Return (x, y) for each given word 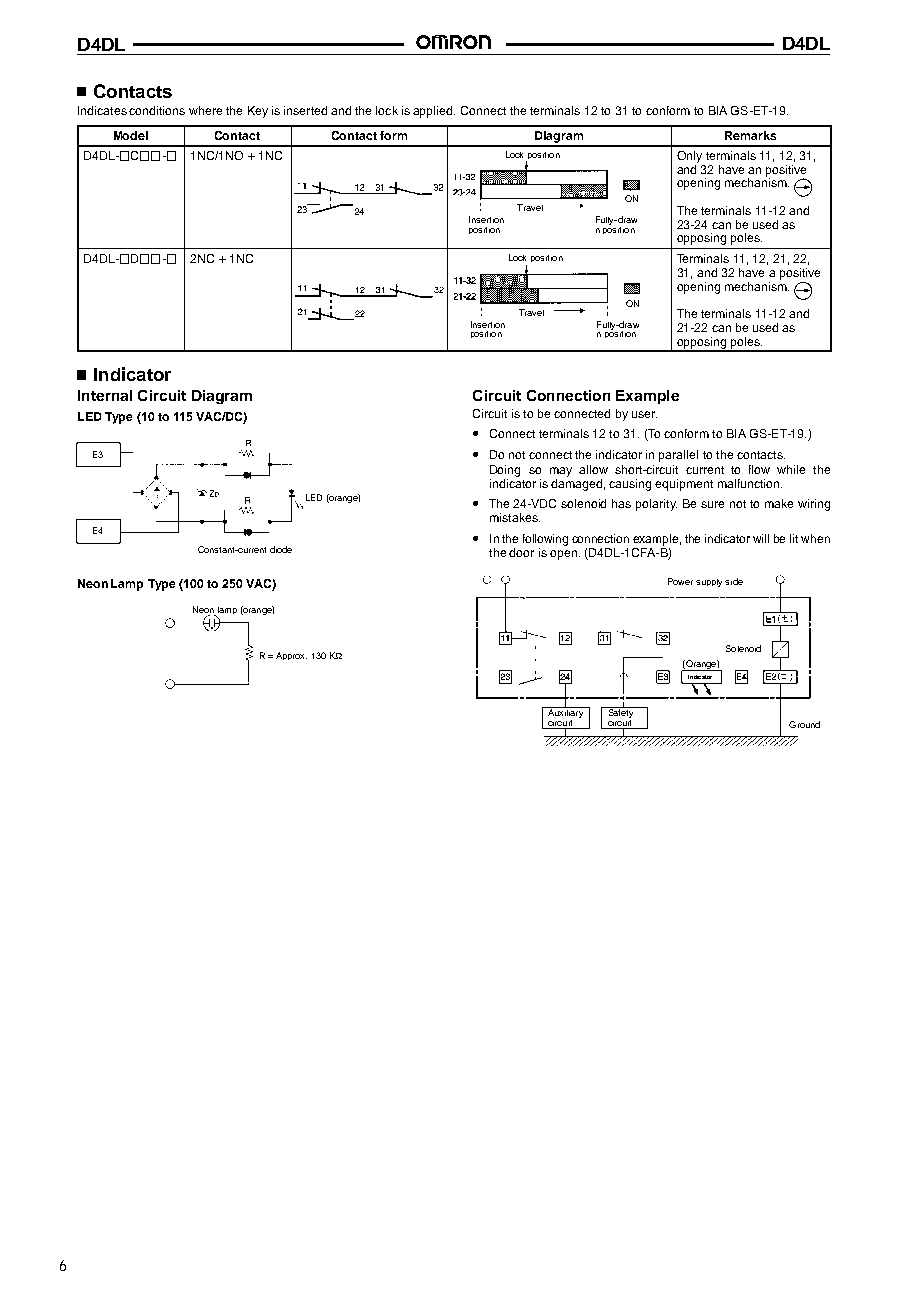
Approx (291, 656)
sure (712, 504)
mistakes (515, 517)
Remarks (750, 135)
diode (281, 549)
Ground (804, 724)
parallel (678, 456)
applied (434, 112)
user (644, 414)
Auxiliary (566, 714)
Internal (105, 395)
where (205, 110)
